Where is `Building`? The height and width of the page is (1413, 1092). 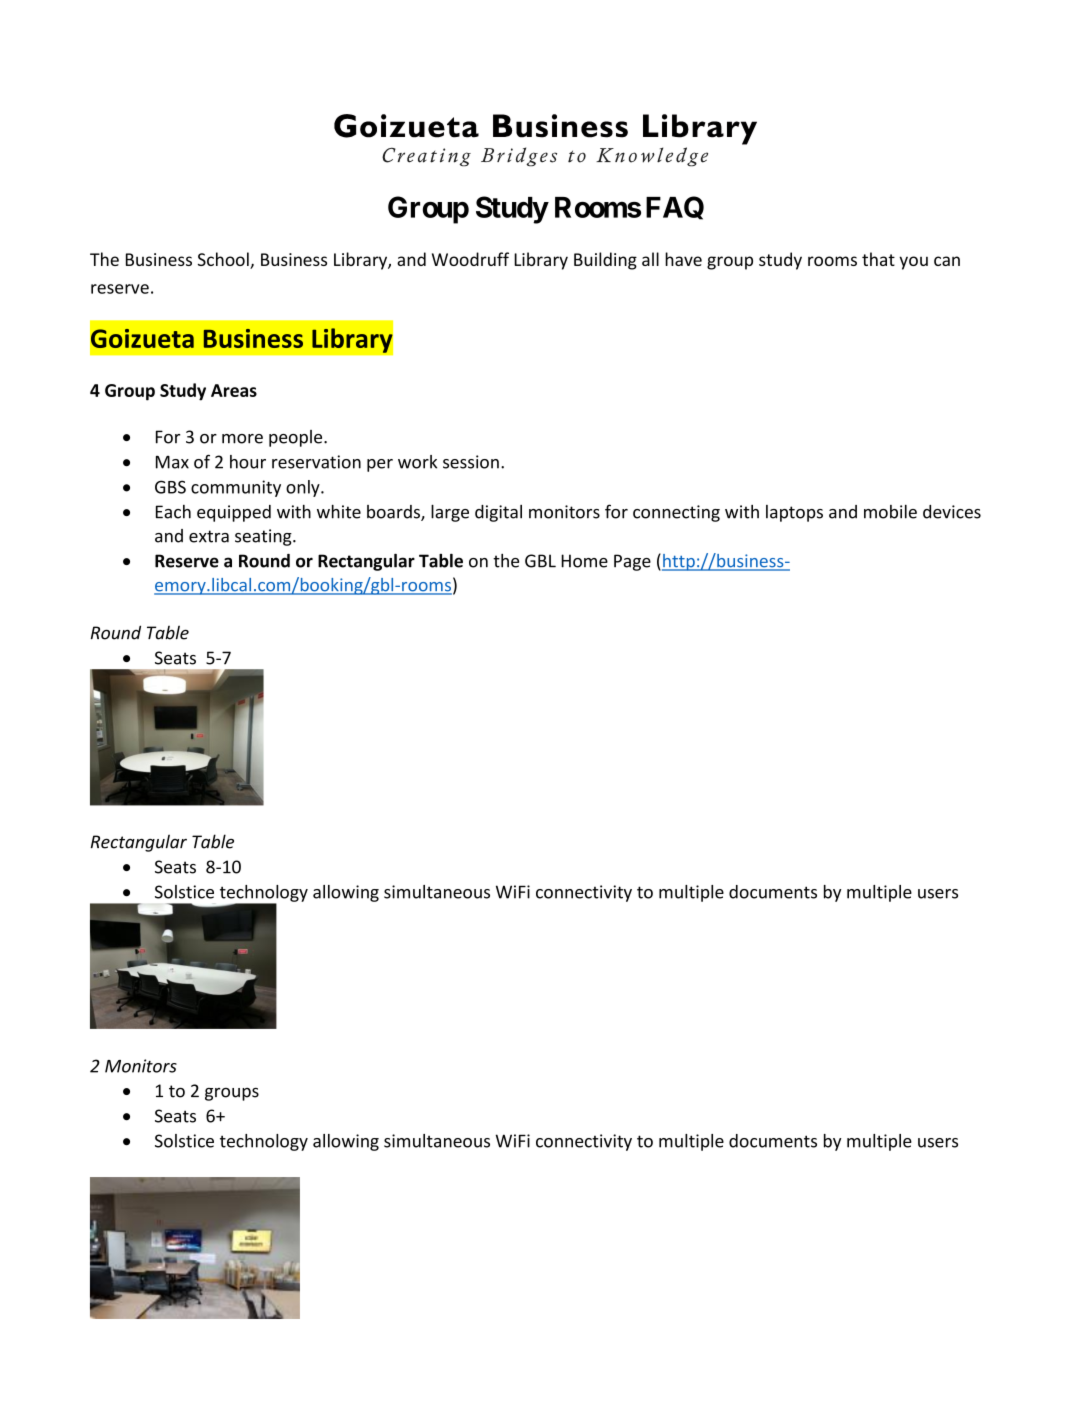 Building is located at coordinates (605, 261).
